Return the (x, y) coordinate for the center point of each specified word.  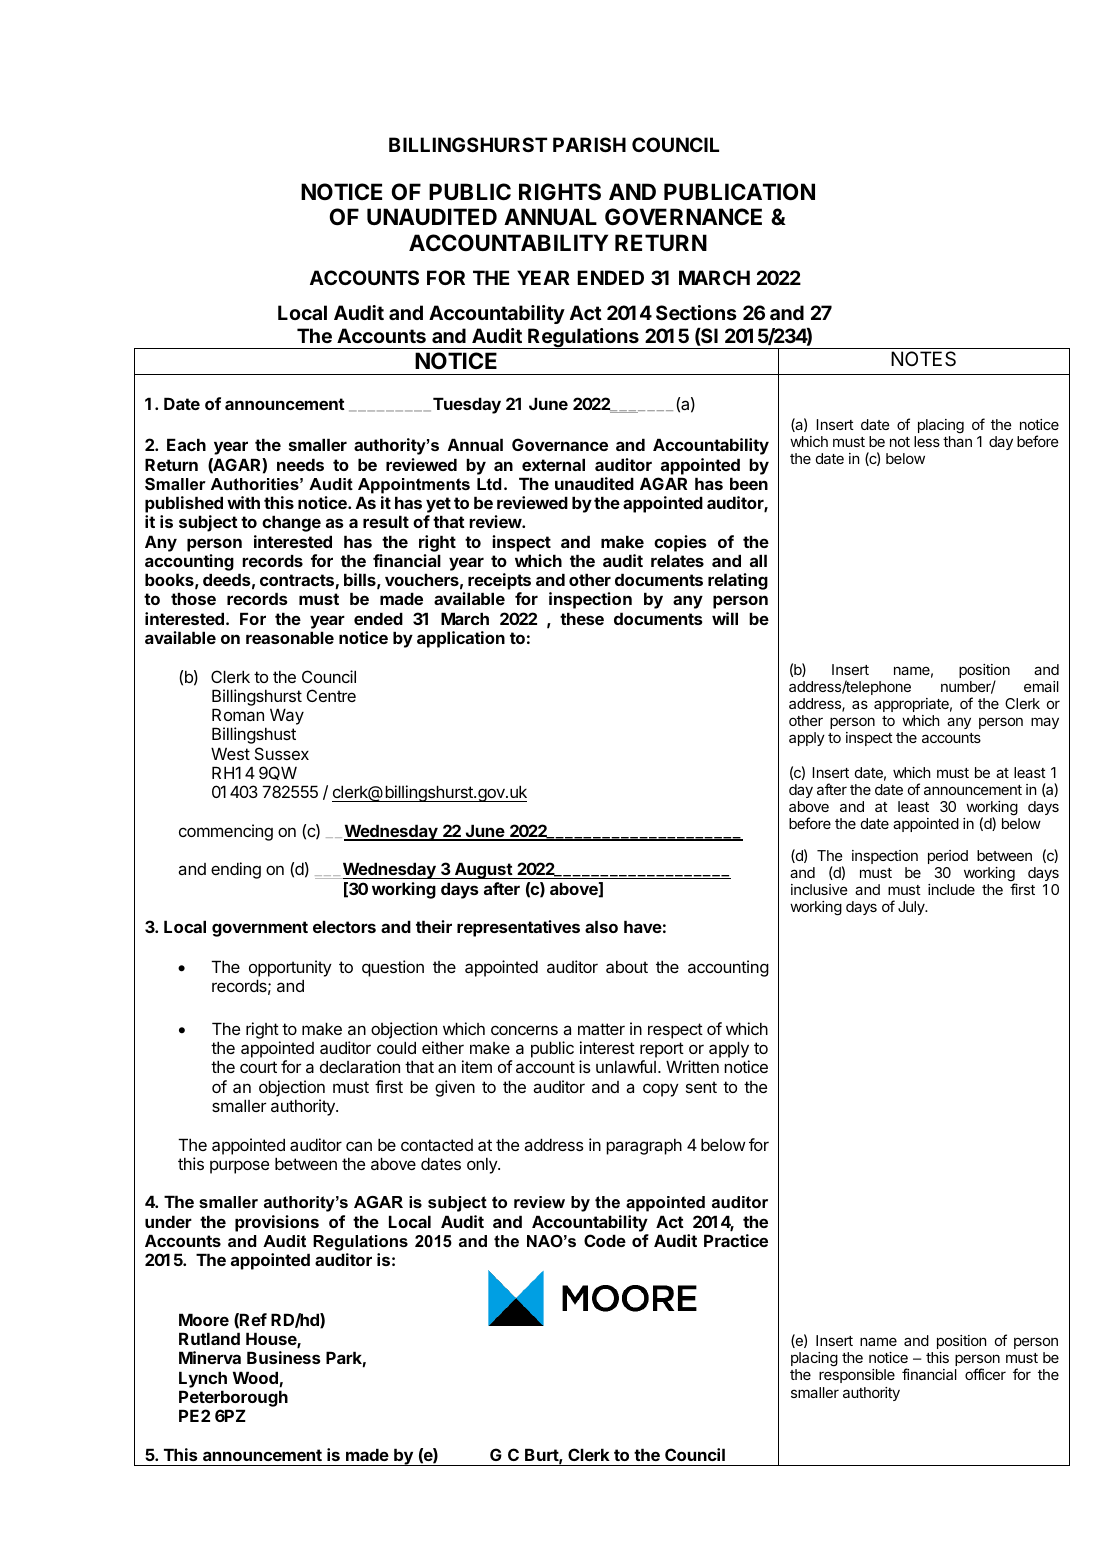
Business (284, 1357)
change (291, 523)
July (912, 908)
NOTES (923, 359)
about (627, 966)
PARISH (589, 144)
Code (605, 1240)
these (582, 618)
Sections (696, 312)
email (1041, 686)
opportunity (290, 968)
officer (985, 1374)
